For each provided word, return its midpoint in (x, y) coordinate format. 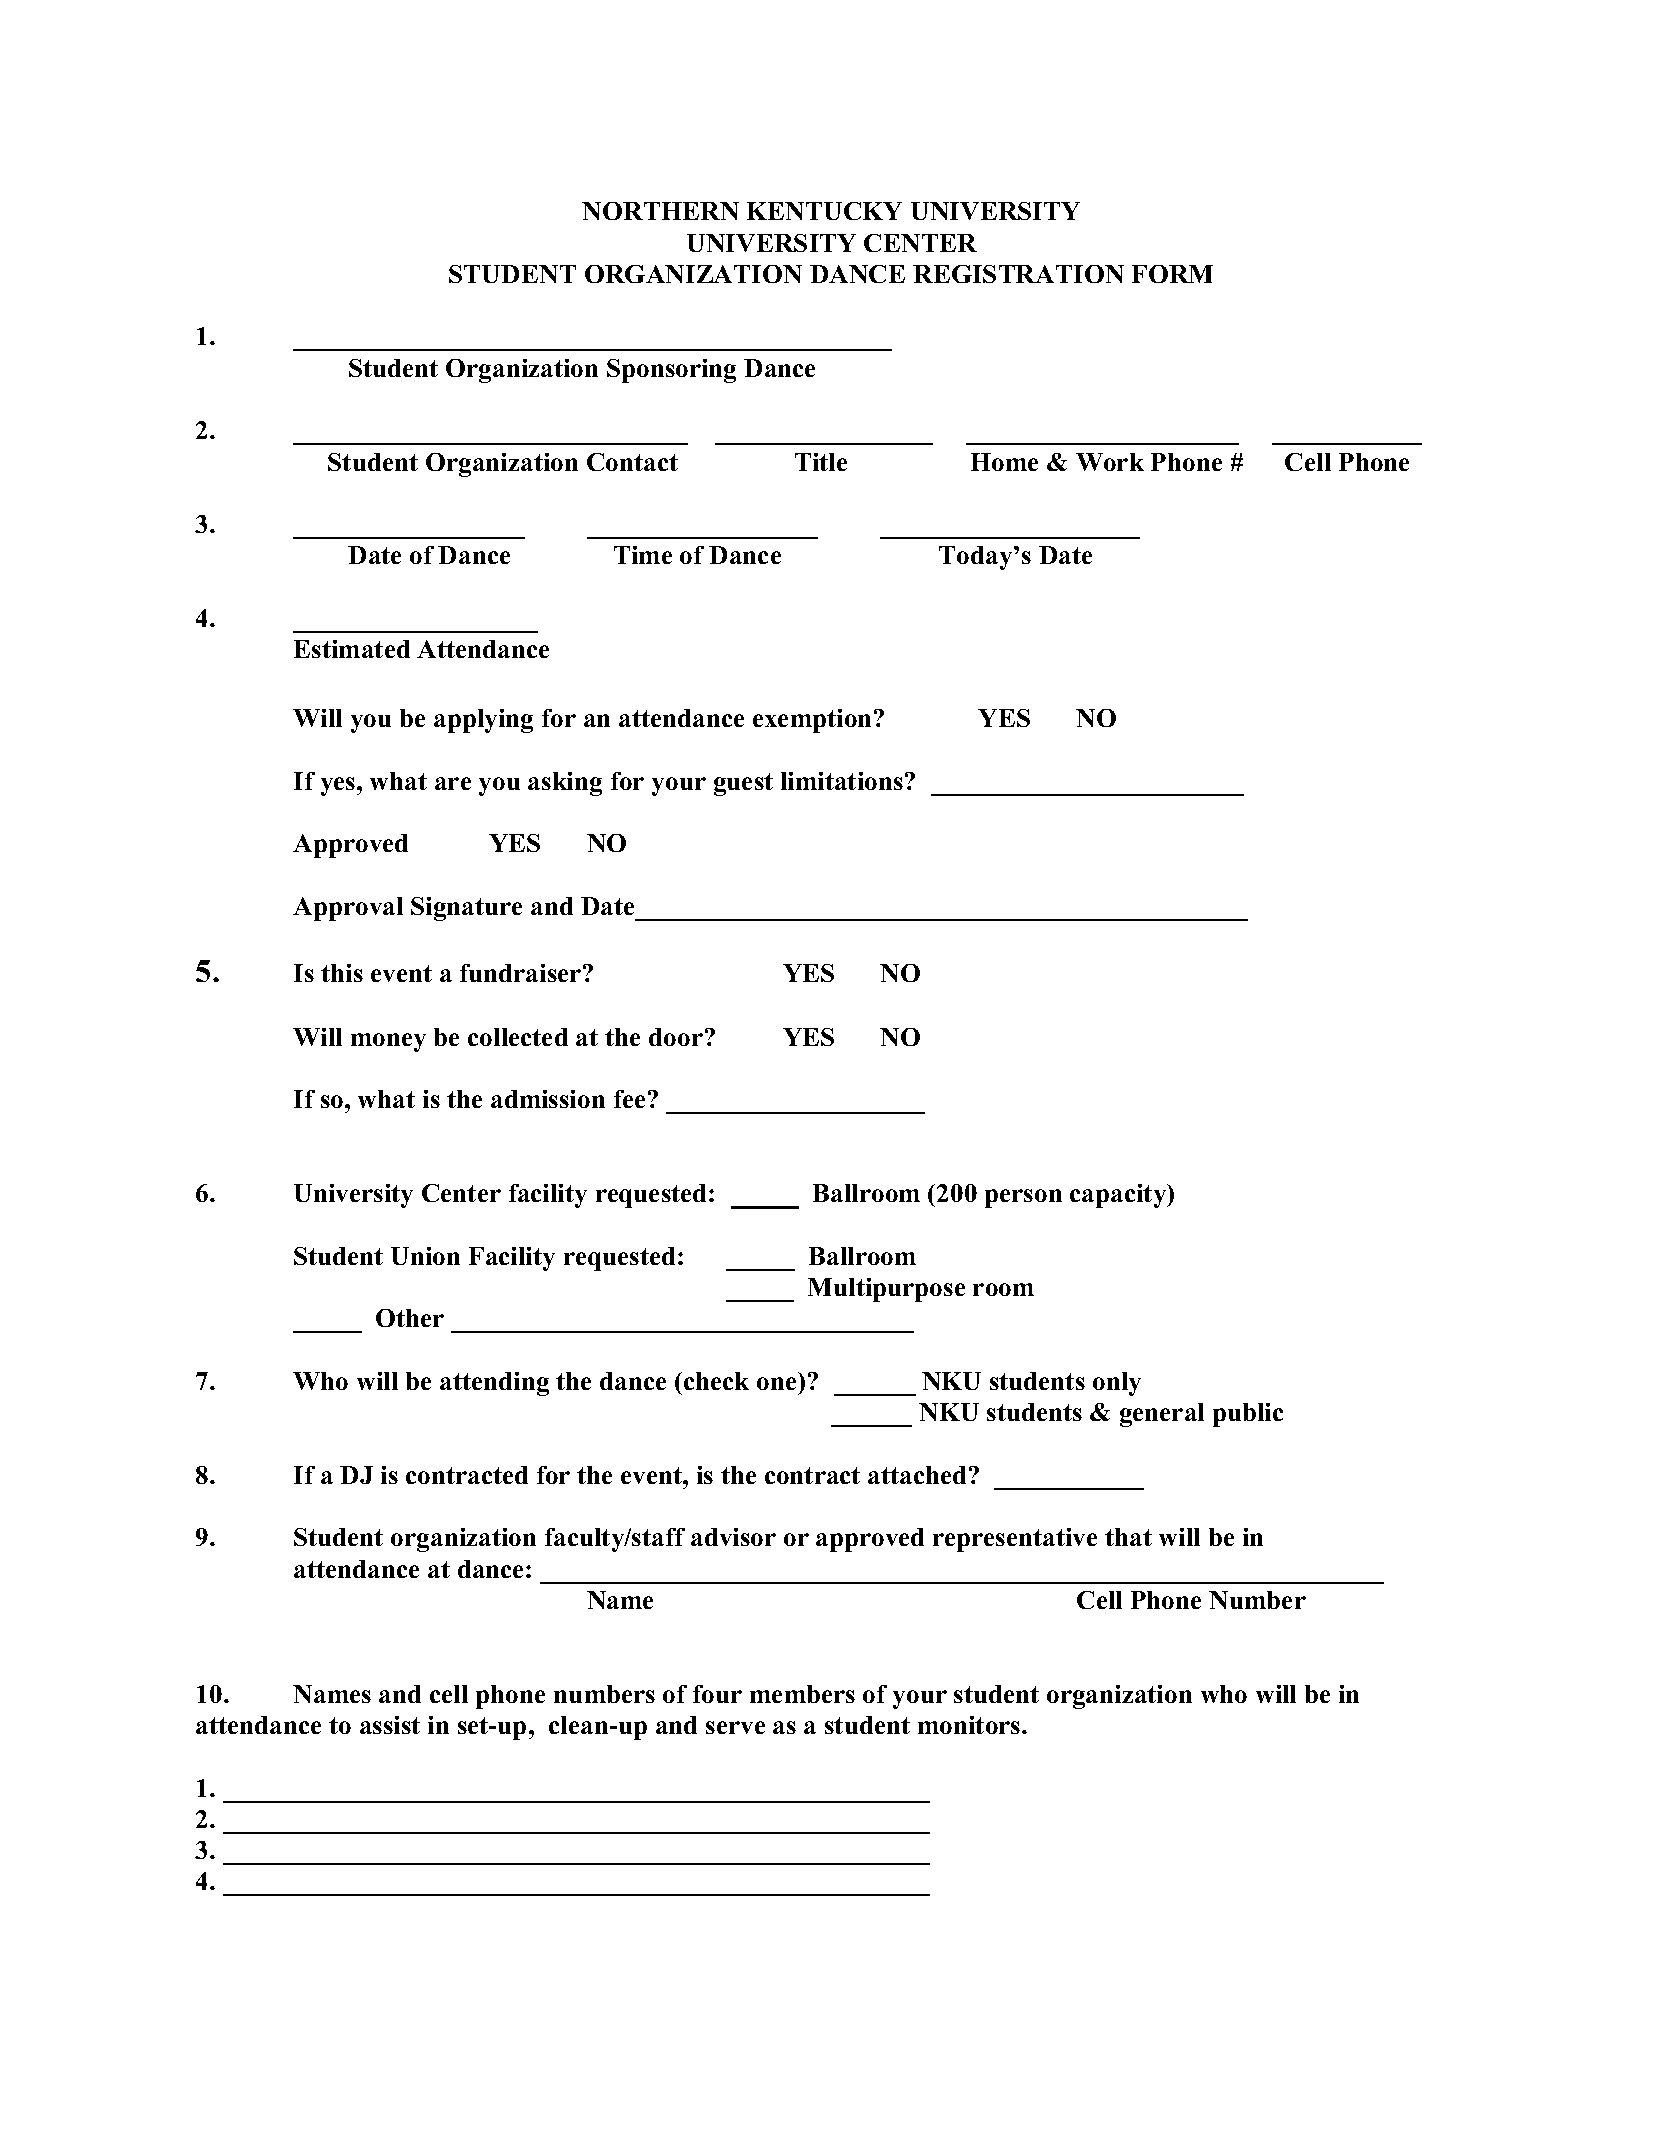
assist (390, 1725)
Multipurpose (886, 1290)
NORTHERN (660, 211)
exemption (814, 721)
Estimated (352, 649)
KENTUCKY (824, 211)
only (1117, 1384)
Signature (466, 909)
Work (1110, 462)
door (676, 1037)
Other (410, 1318)
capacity (1119, 1196)
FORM (1172, 274)
